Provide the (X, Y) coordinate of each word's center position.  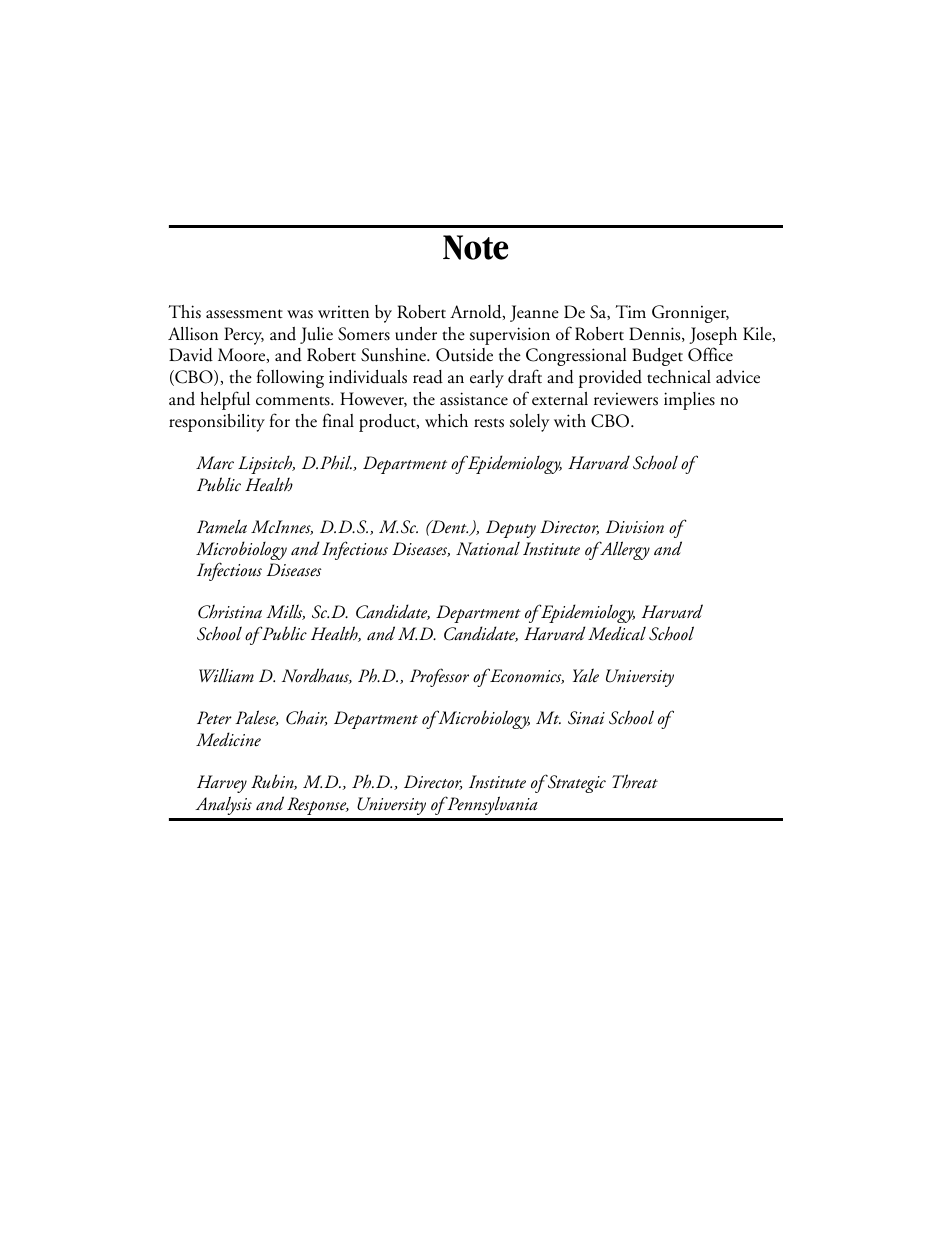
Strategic (575, 783)
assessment (244, 314)
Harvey (222, 784)
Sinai (586, 718)
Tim (630, 311)
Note (475, 247)
